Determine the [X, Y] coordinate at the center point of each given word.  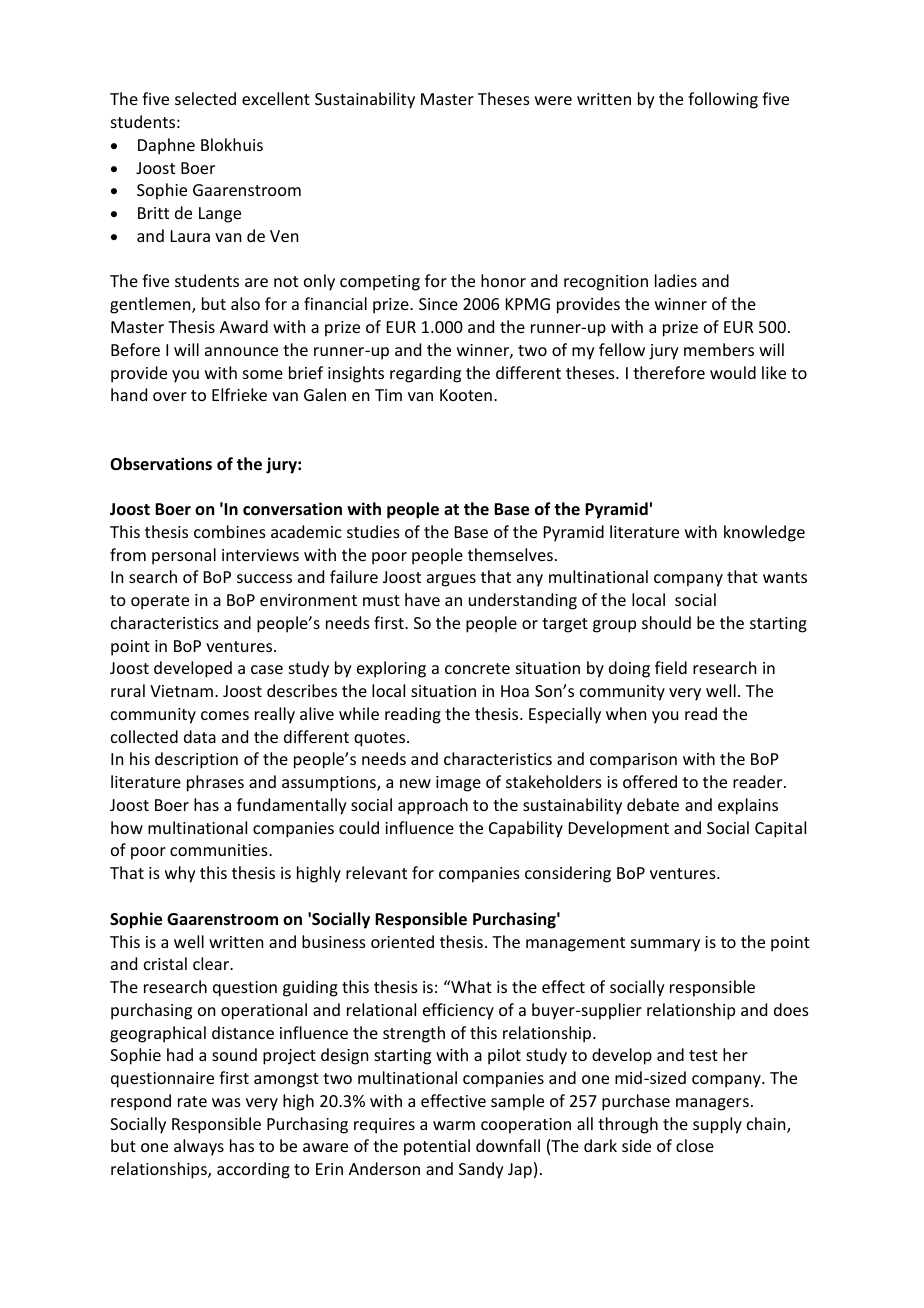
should [666, 622]
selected [205, 98]
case [267, 669]
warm [454, 1125]
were [553, 100]
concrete [477, 668]
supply [717, 1125]
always [199, 1147]
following [723, 100]
